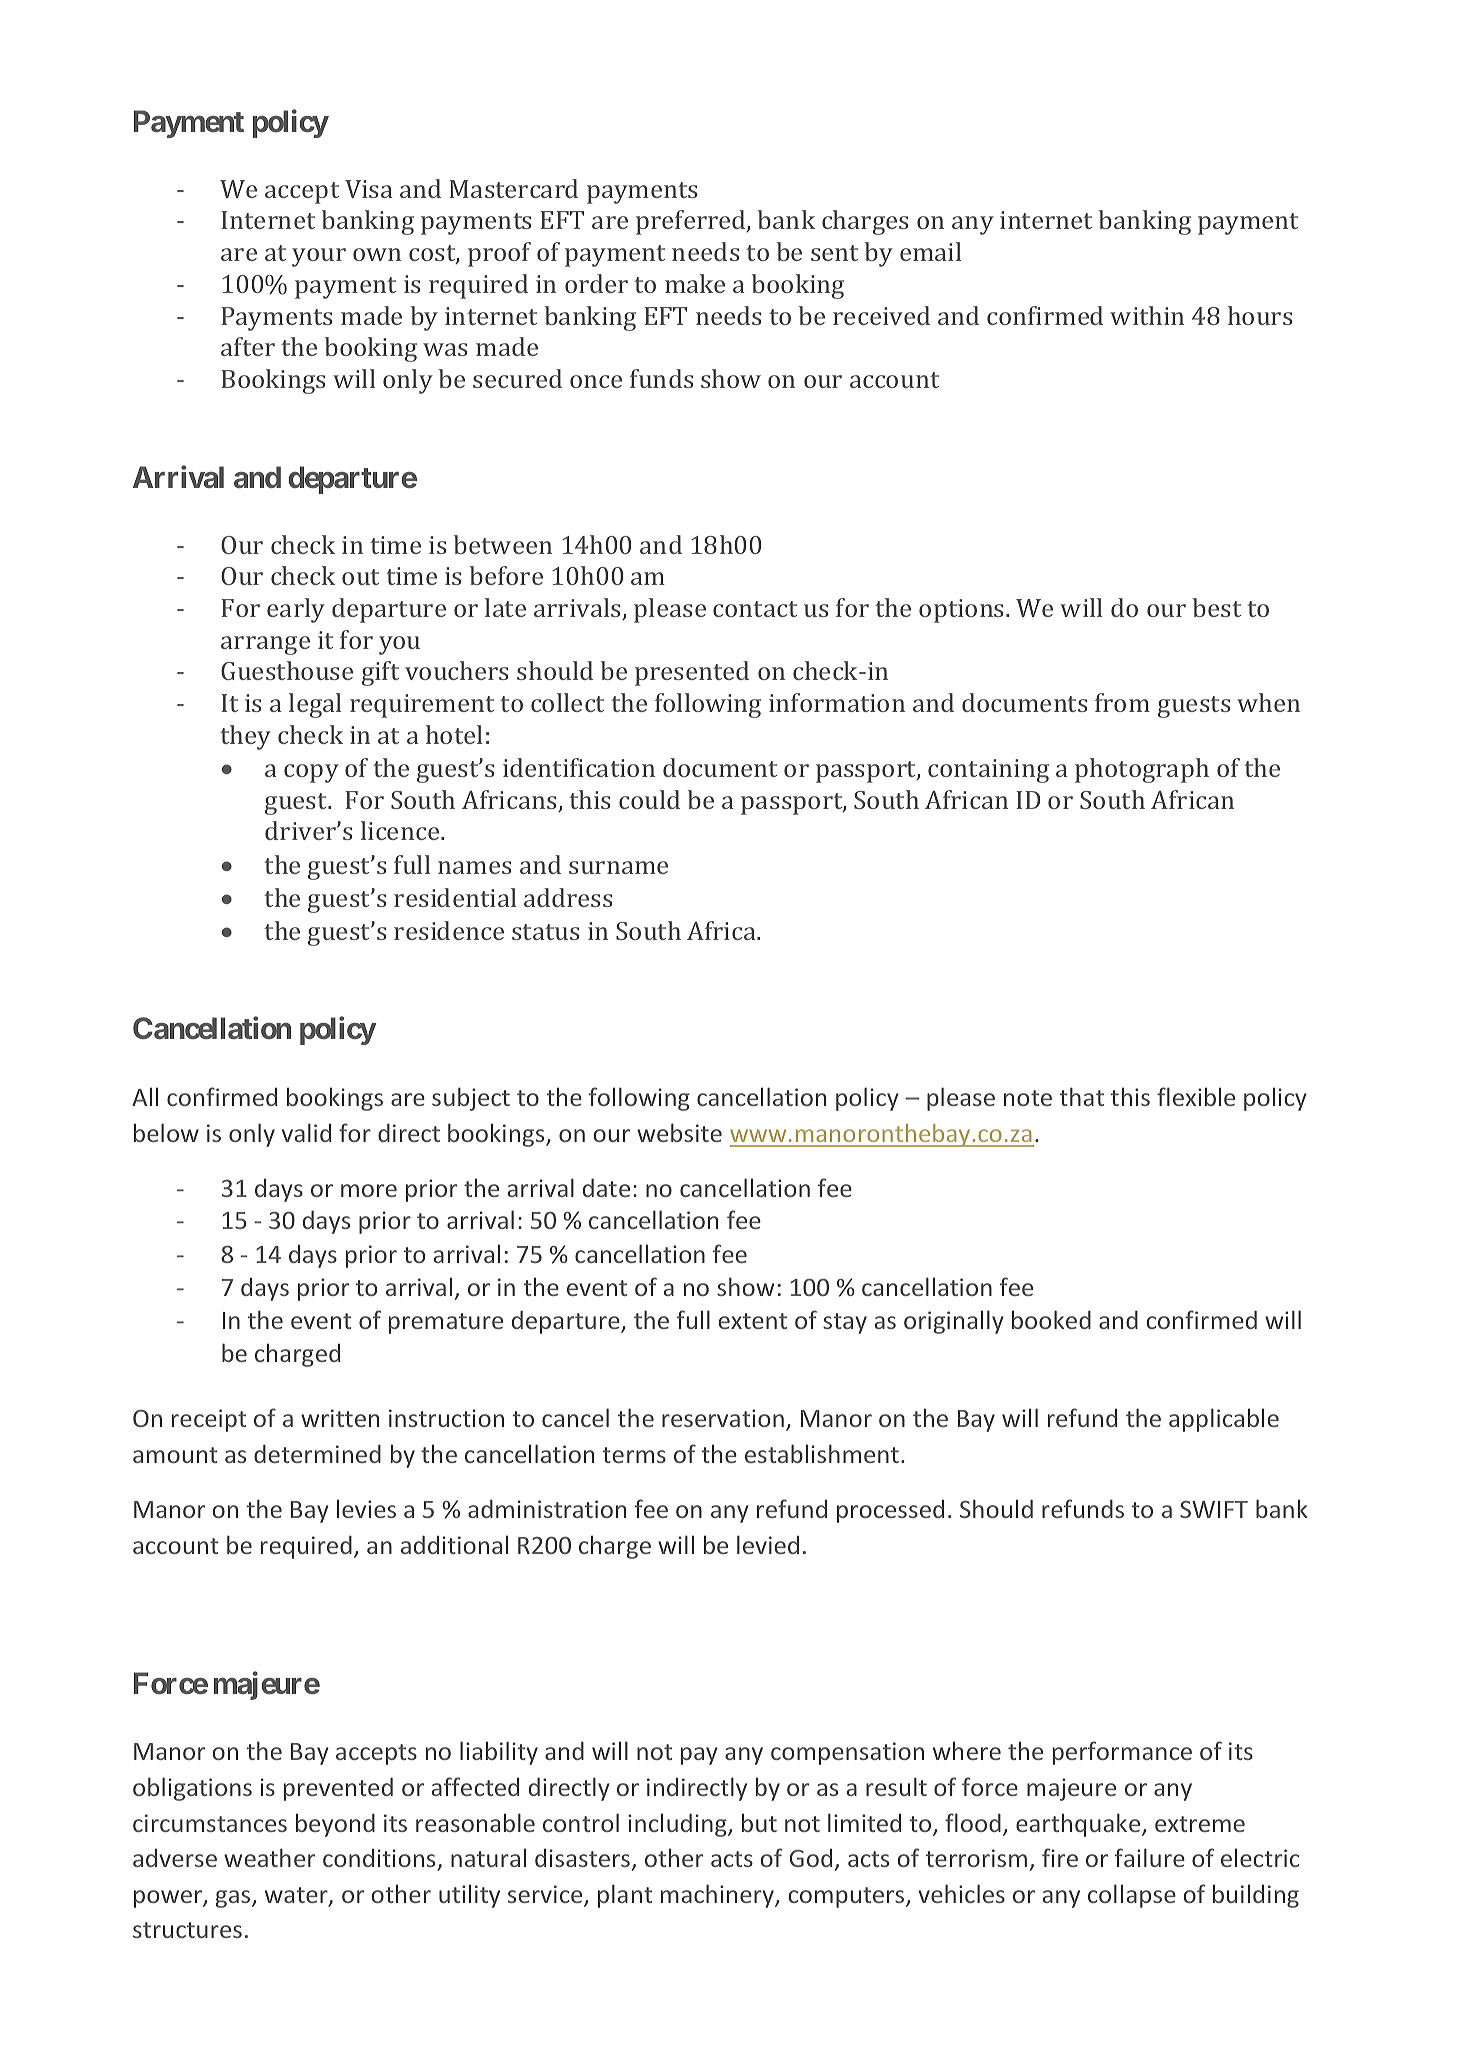 The height and width of the screenshot is (2067, 1462). I want to click on could, so click(649, 799).
